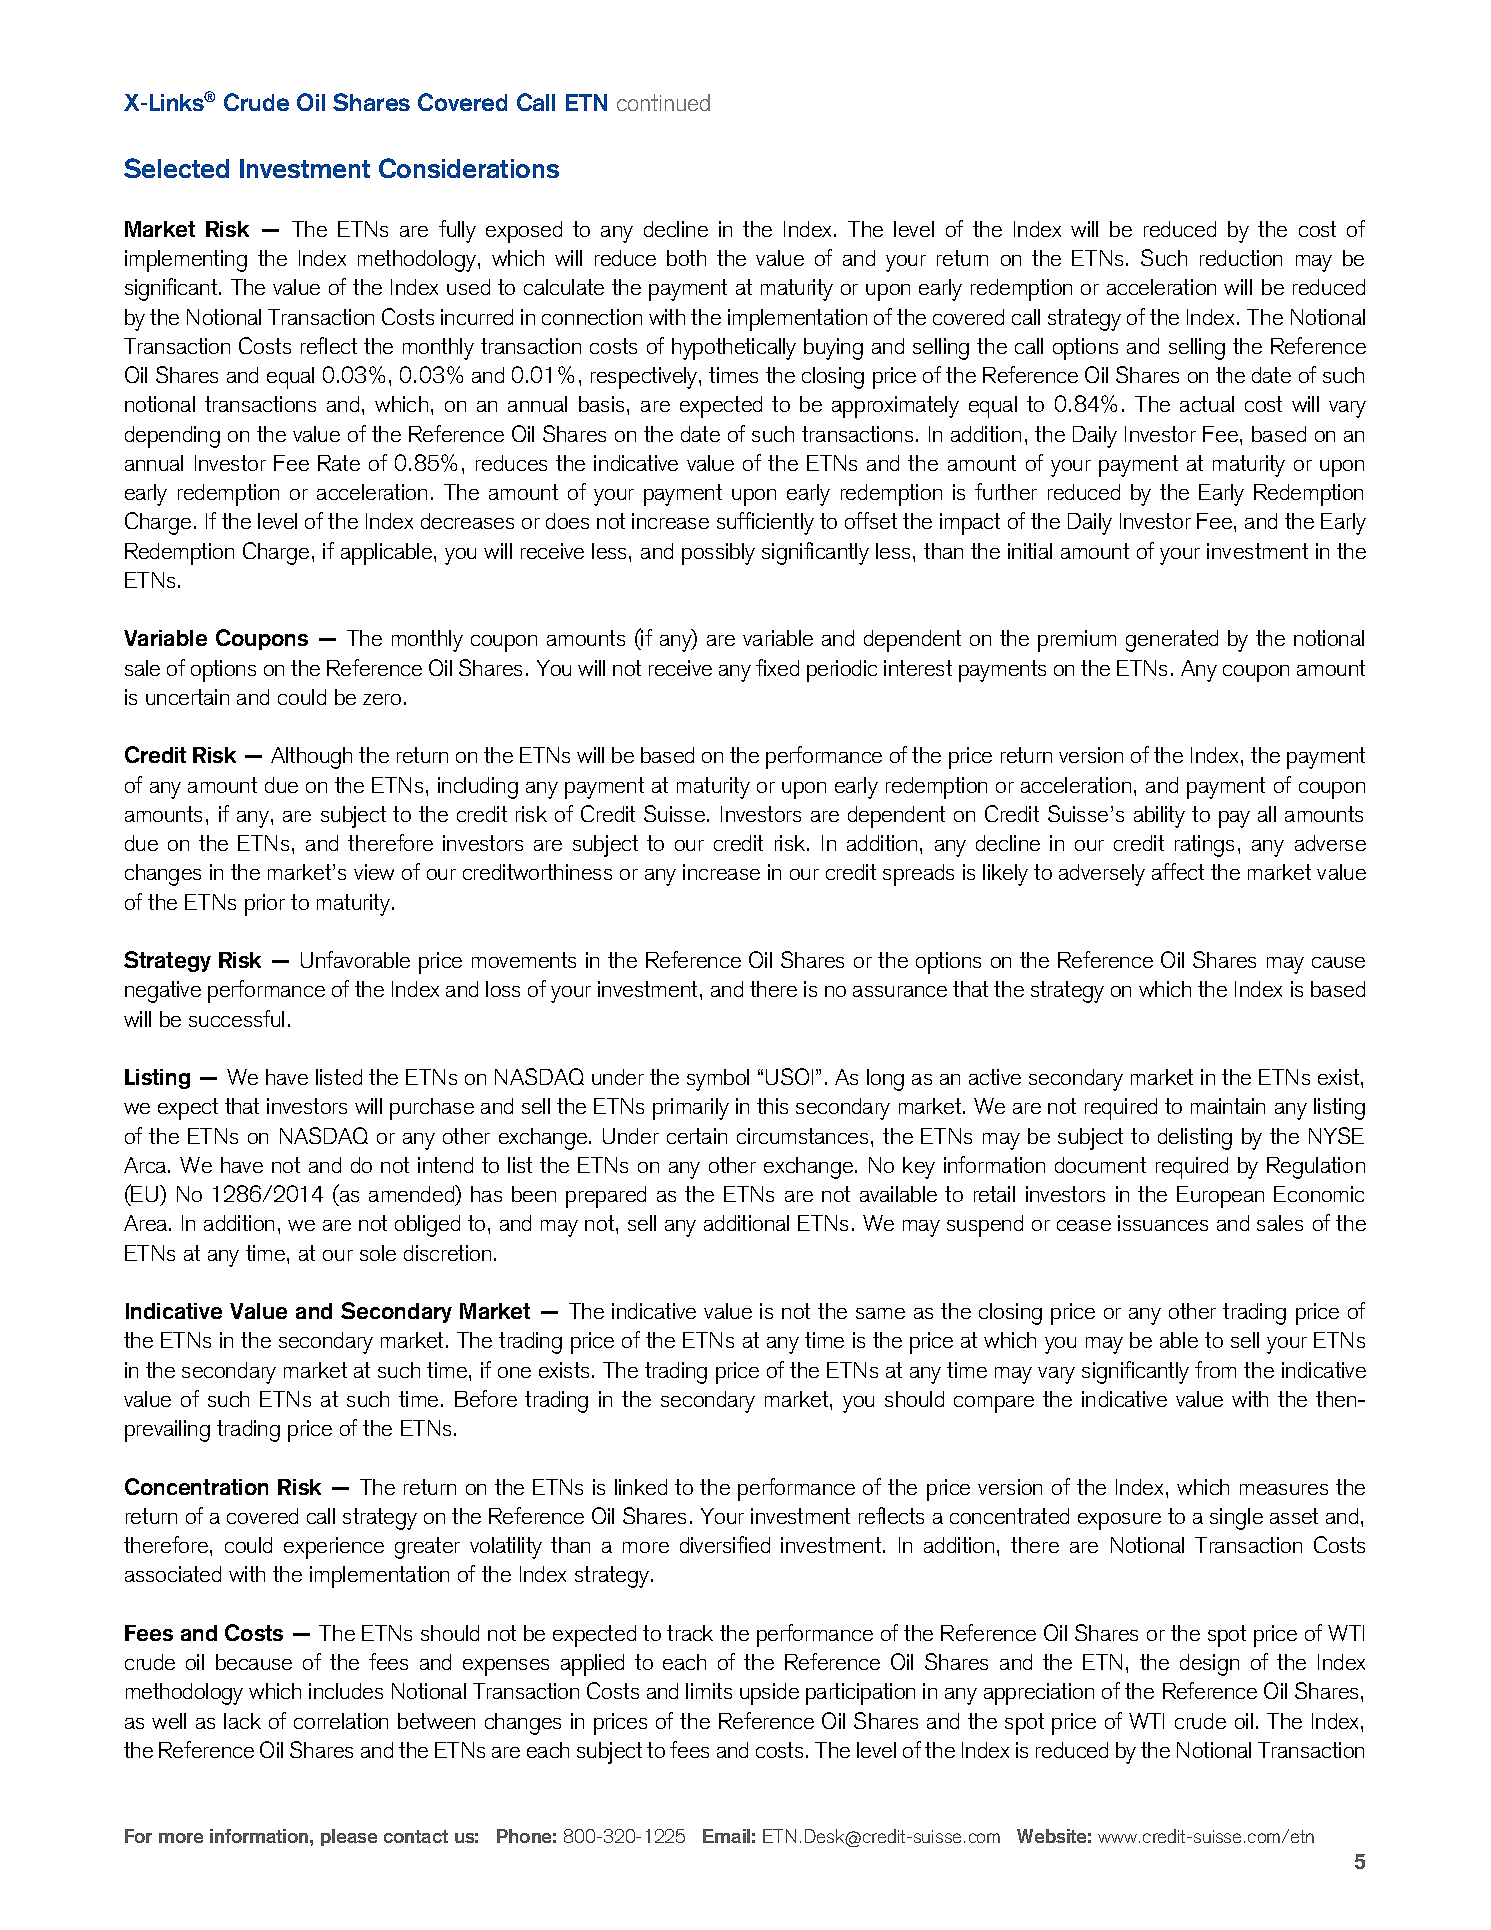 This document has height=1930, width=1491. I want to click on affect, so click(1178, 871).
